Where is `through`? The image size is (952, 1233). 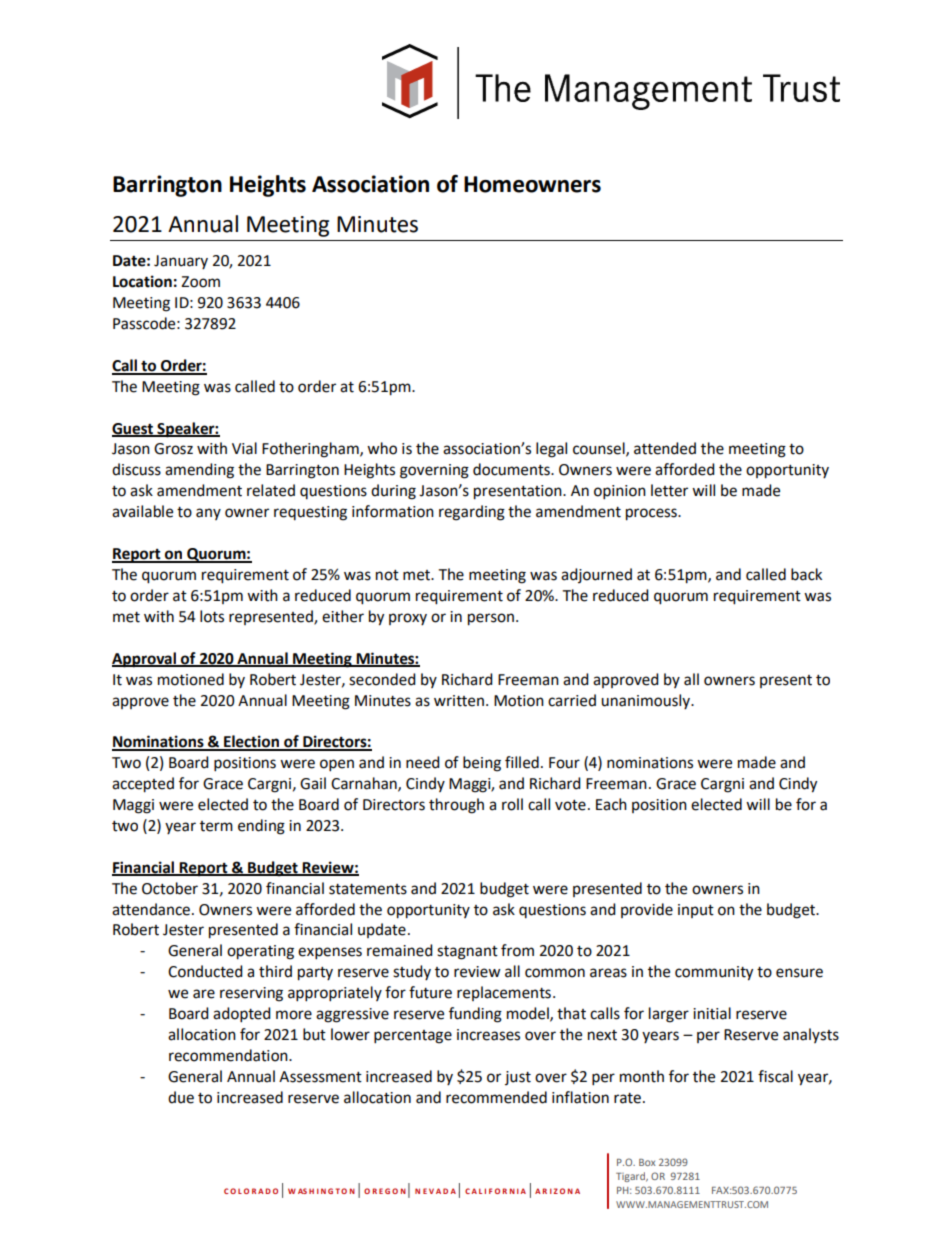
through is located at coordinates (456, 806).
